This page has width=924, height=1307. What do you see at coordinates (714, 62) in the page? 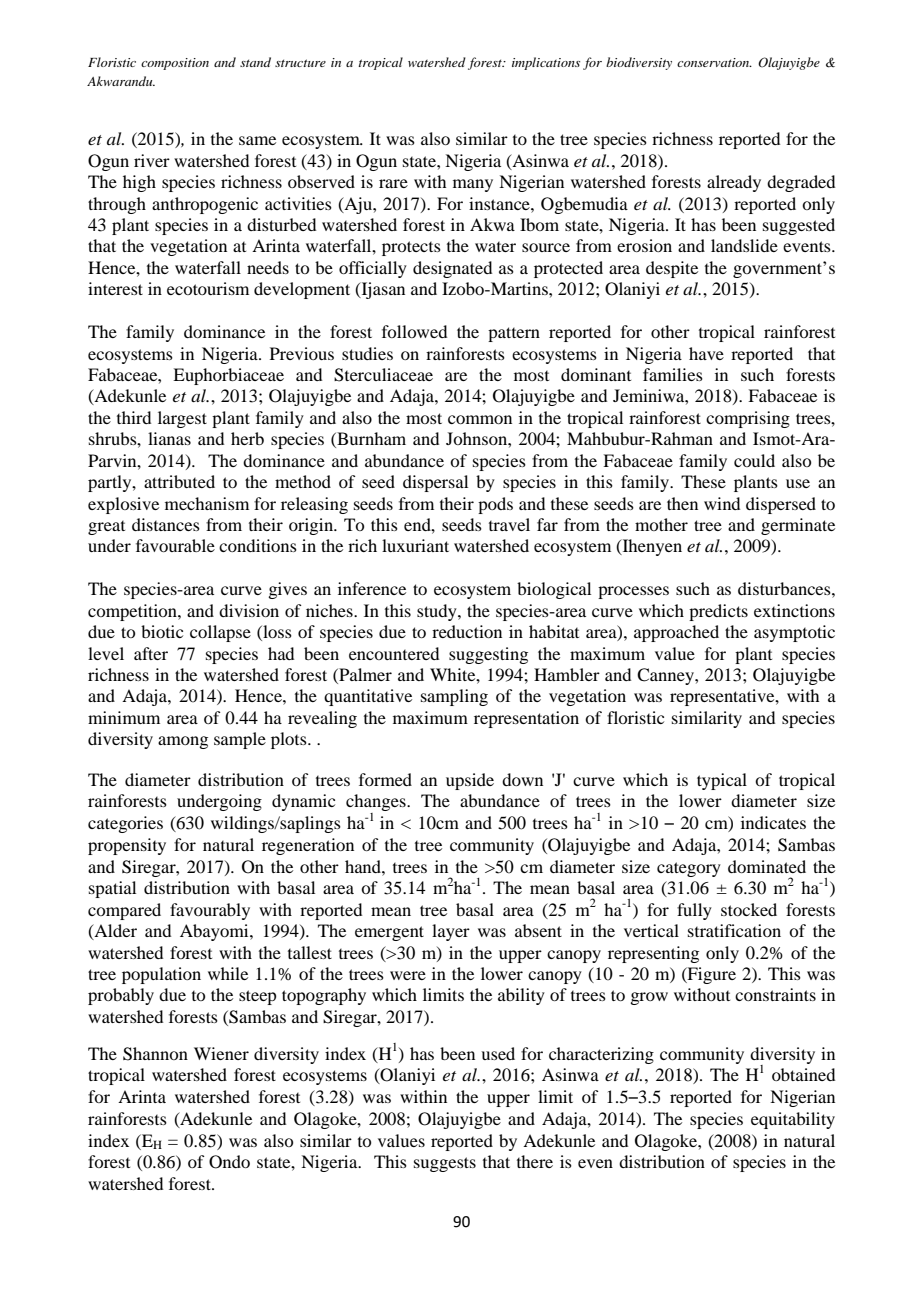
I see `conservation` at bounding box center [714, 62].
